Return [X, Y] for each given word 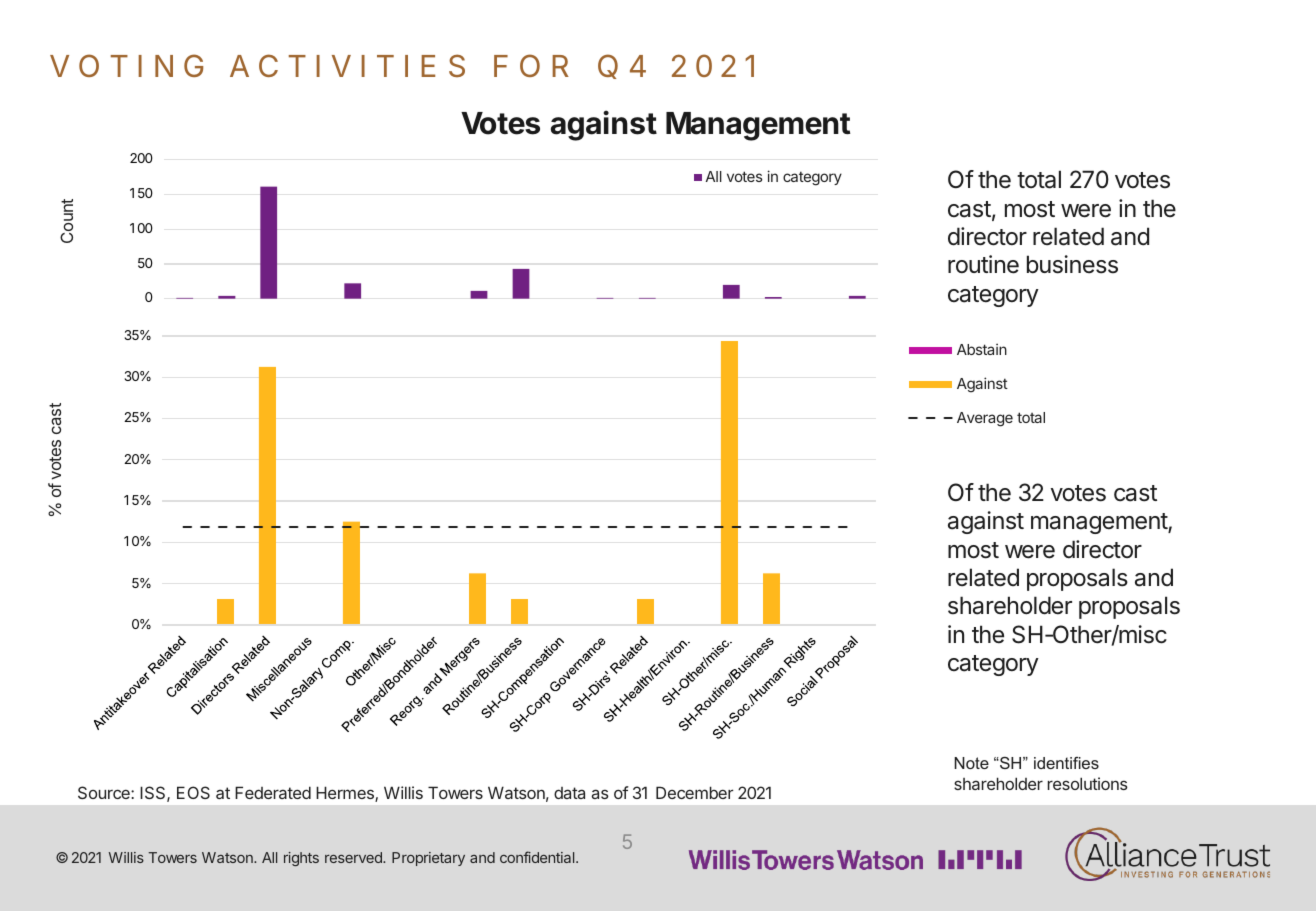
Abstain [982, 349]
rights [301, 859]
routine [983, 264]
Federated [273, 792]
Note [971, 763]
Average [985, 419]
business [1072, 264]
